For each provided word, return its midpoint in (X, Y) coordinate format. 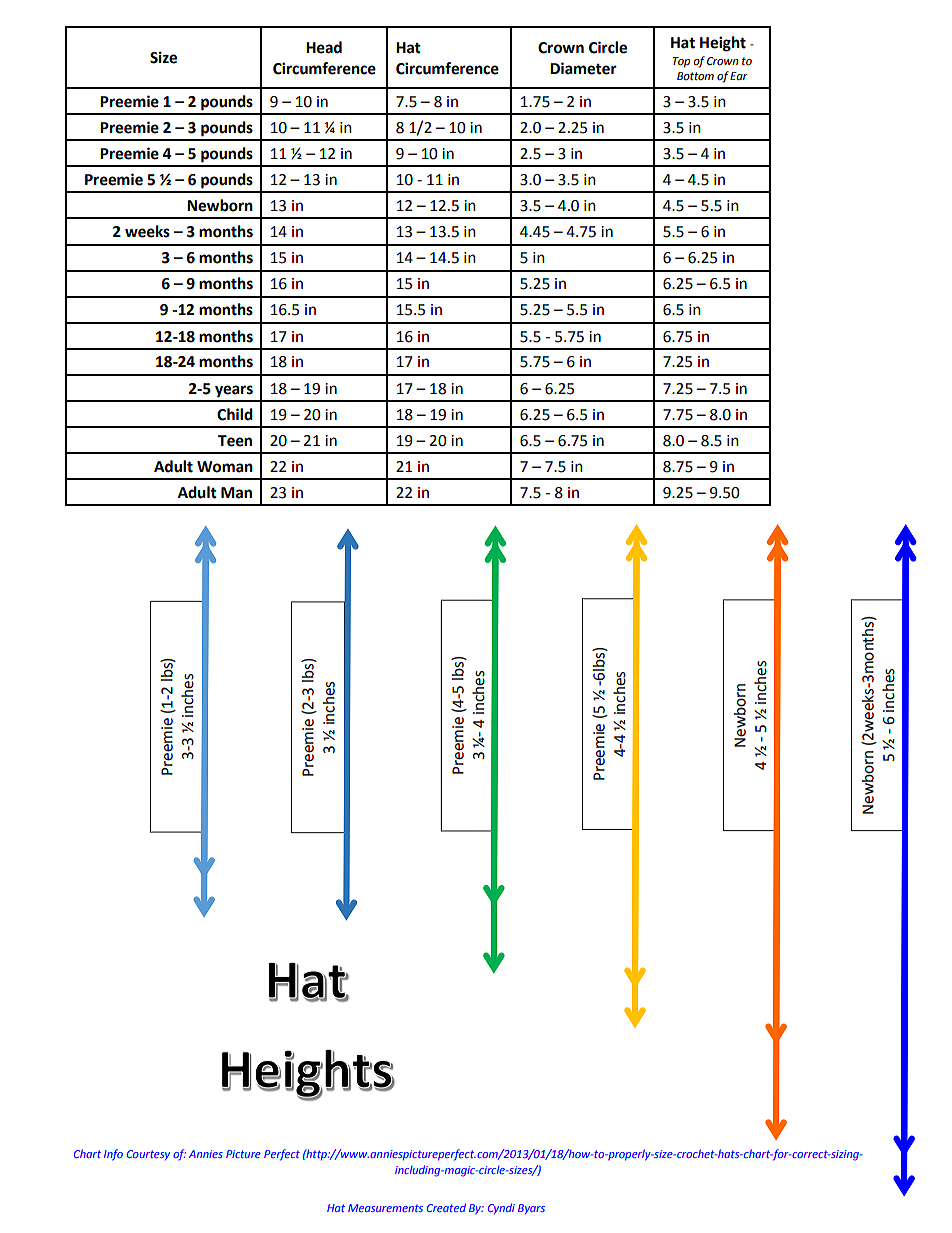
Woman (225, 467)
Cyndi (501, 1208)
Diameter (583, 68)
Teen (235, 441)
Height (723, 44)
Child (235, 414)
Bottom (695, 76)
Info (113, 1155)
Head (324, 47)
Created (446, 1207)
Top (681, 62)
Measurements (385, 1208)
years (234, 391)
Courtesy (148, 1155)
